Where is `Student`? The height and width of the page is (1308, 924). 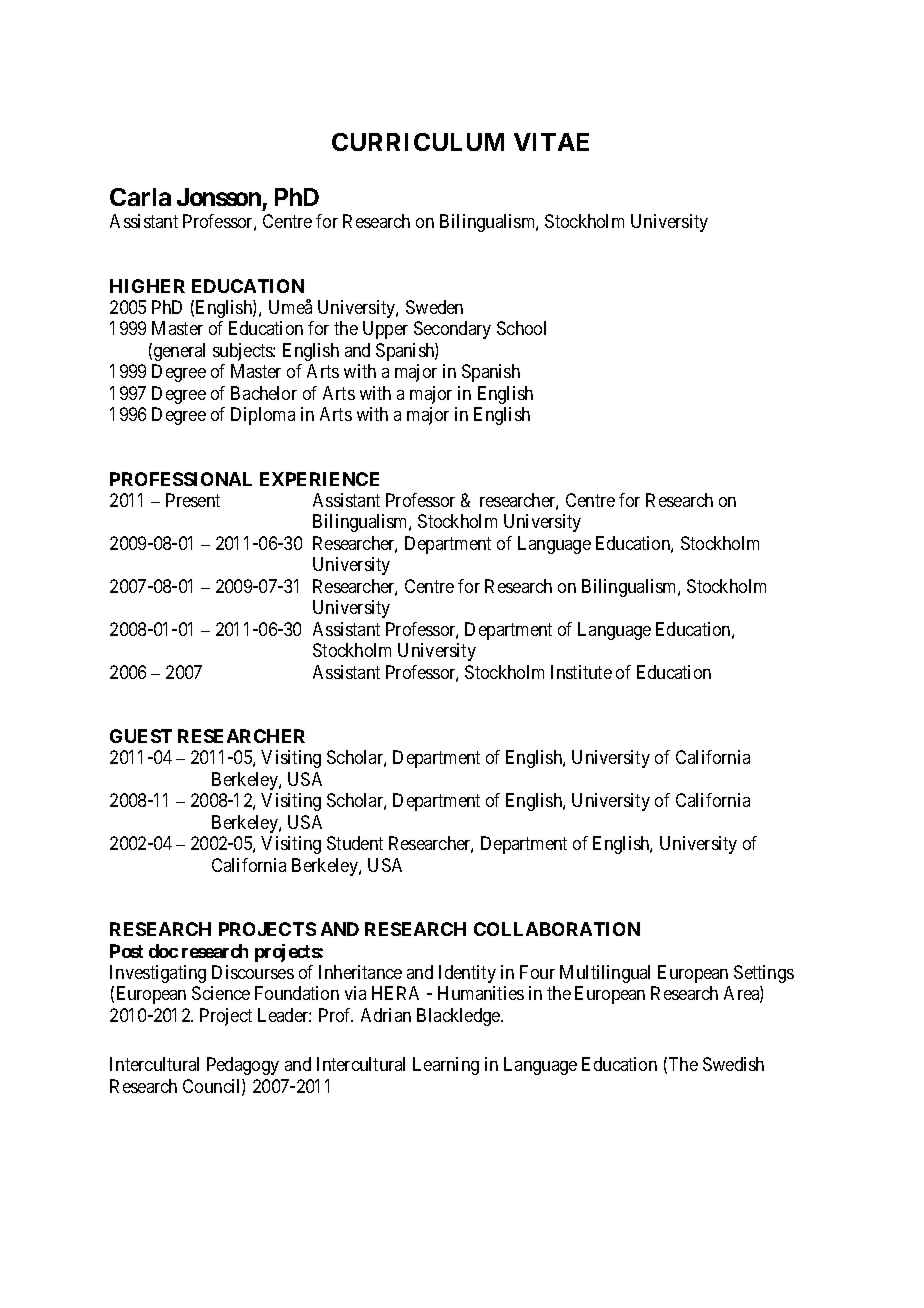 Student is located at coordinates (355, 843).
